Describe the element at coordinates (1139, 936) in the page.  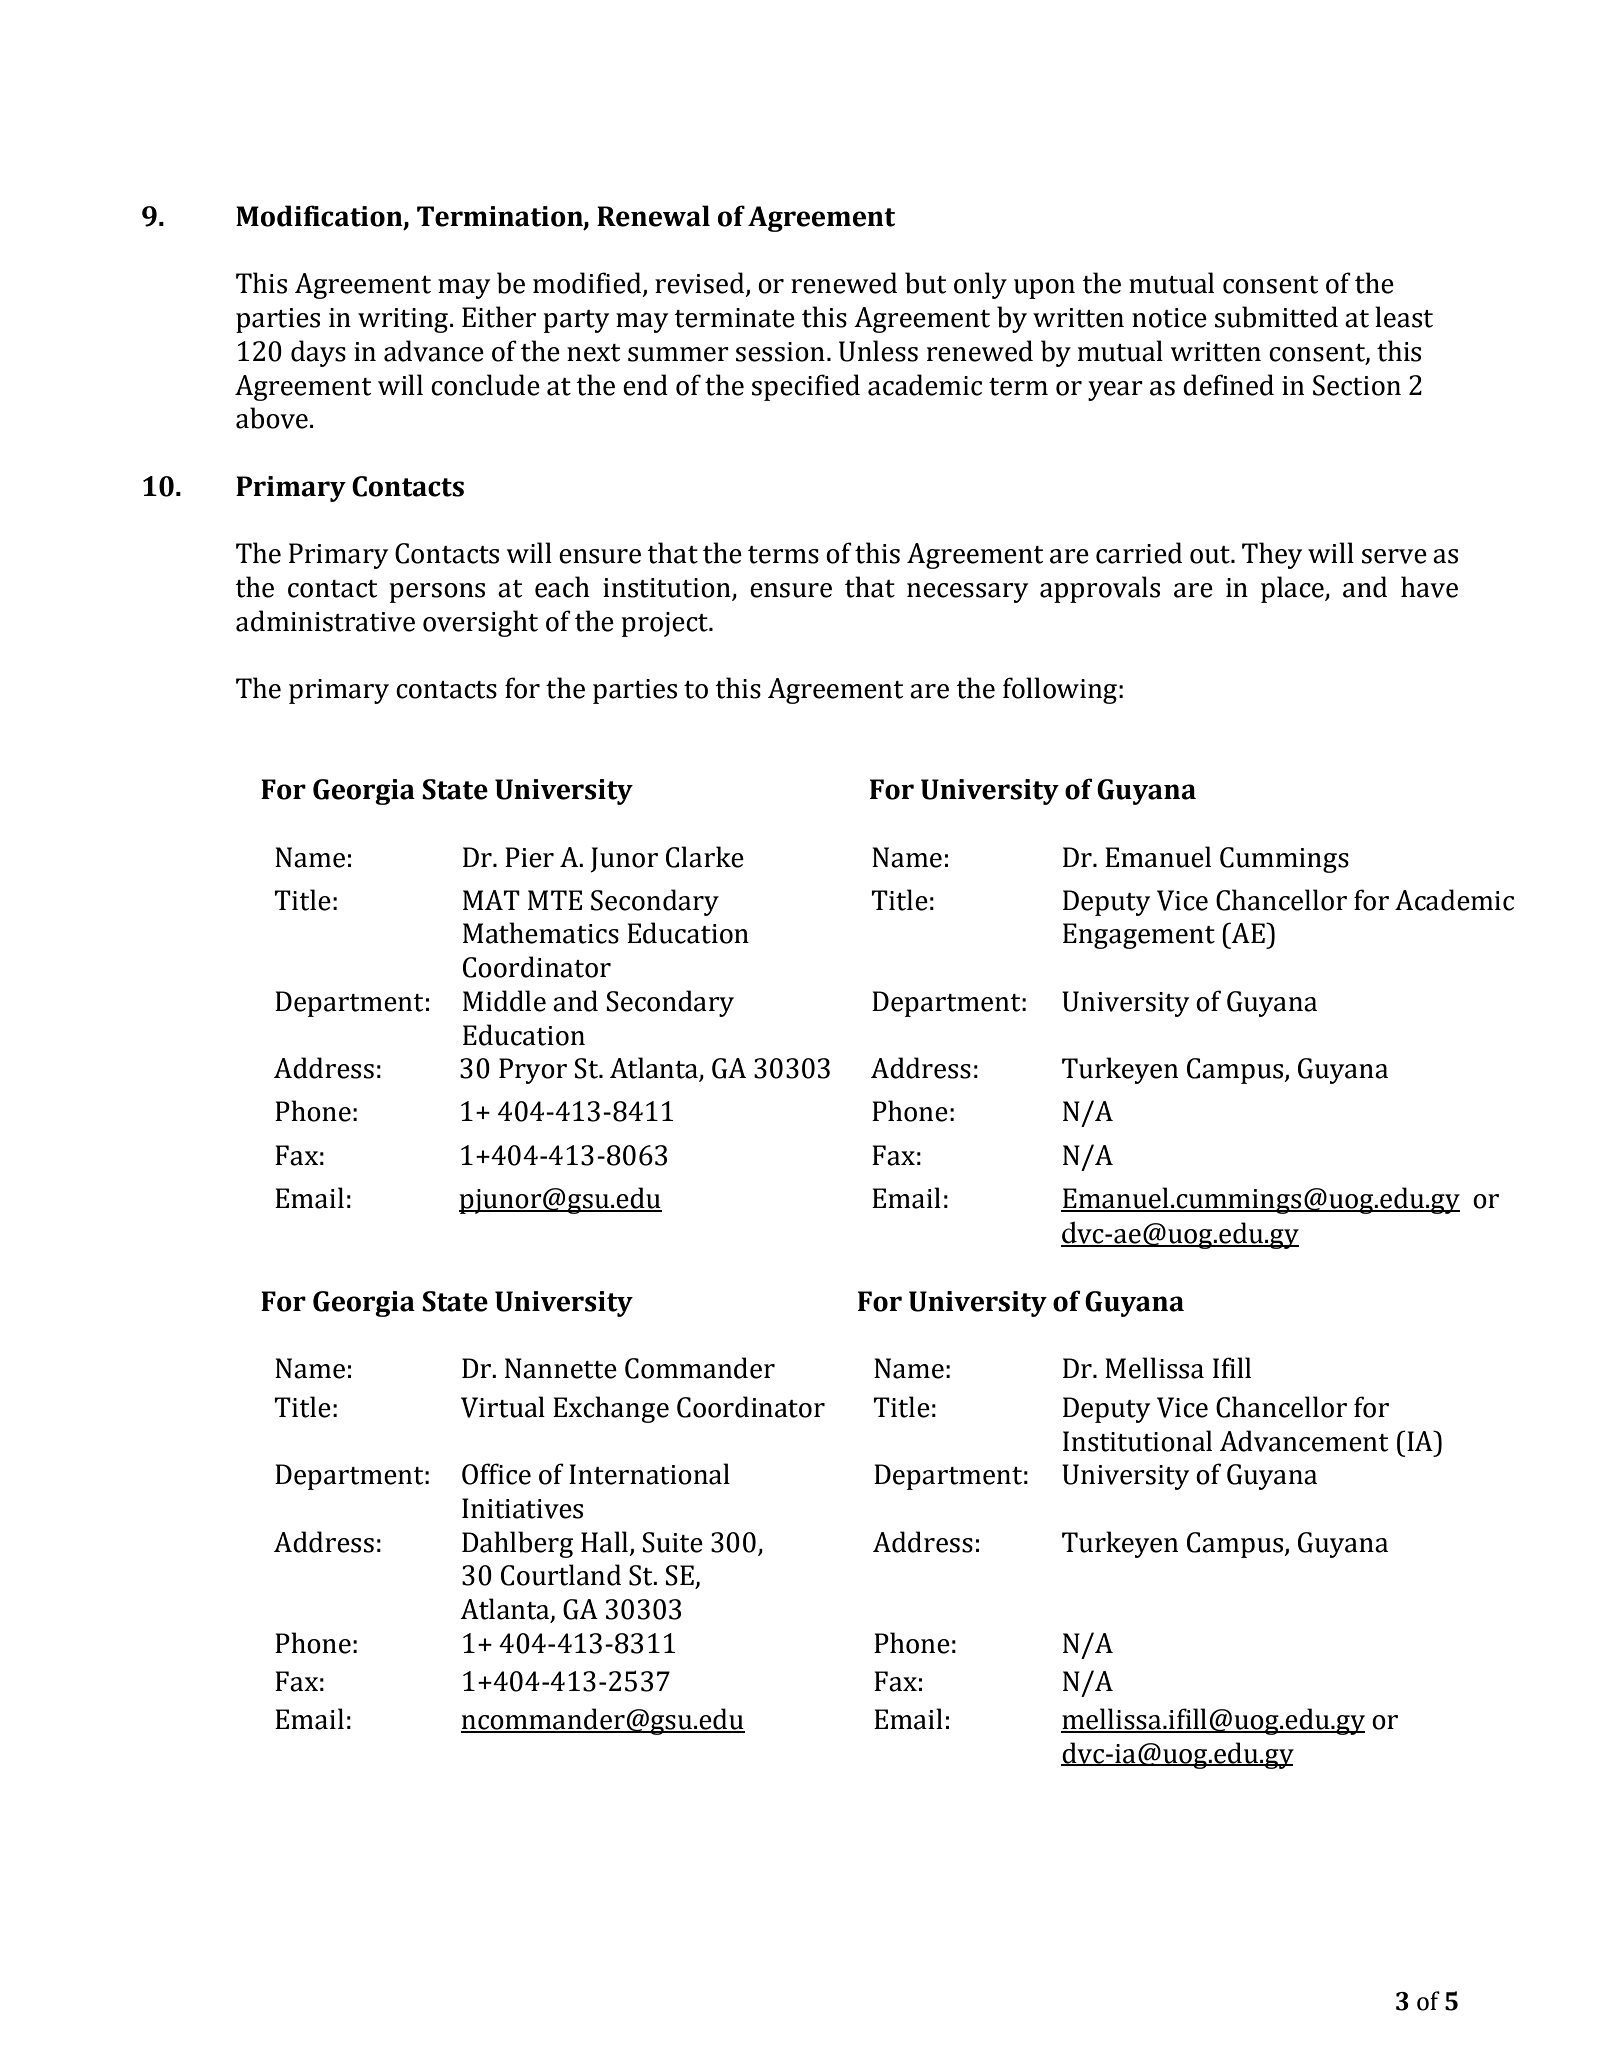
I see `Engagement` at that location.
